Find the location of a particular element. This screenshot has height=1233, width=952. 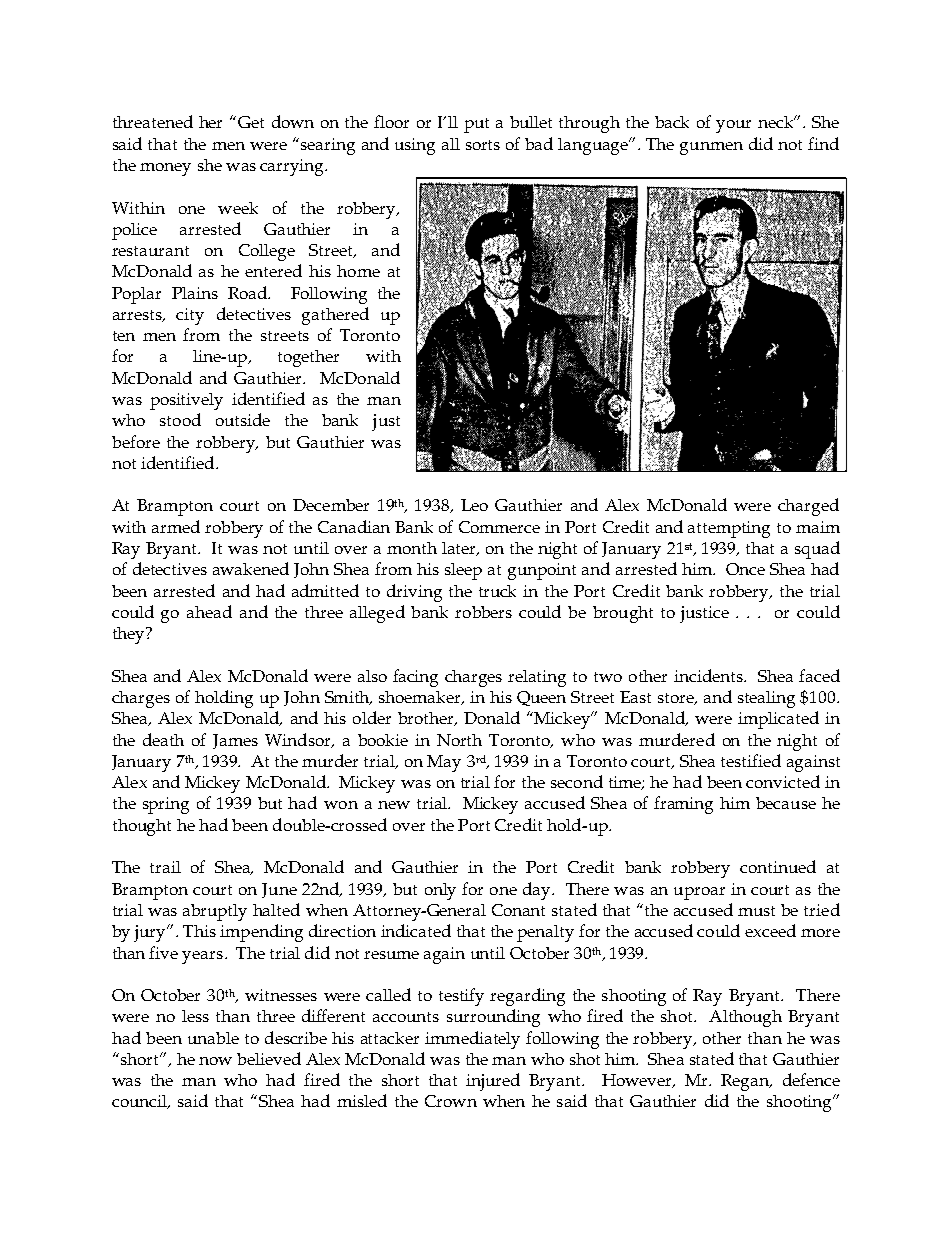

sorts is located at coordinates (483, 145).
